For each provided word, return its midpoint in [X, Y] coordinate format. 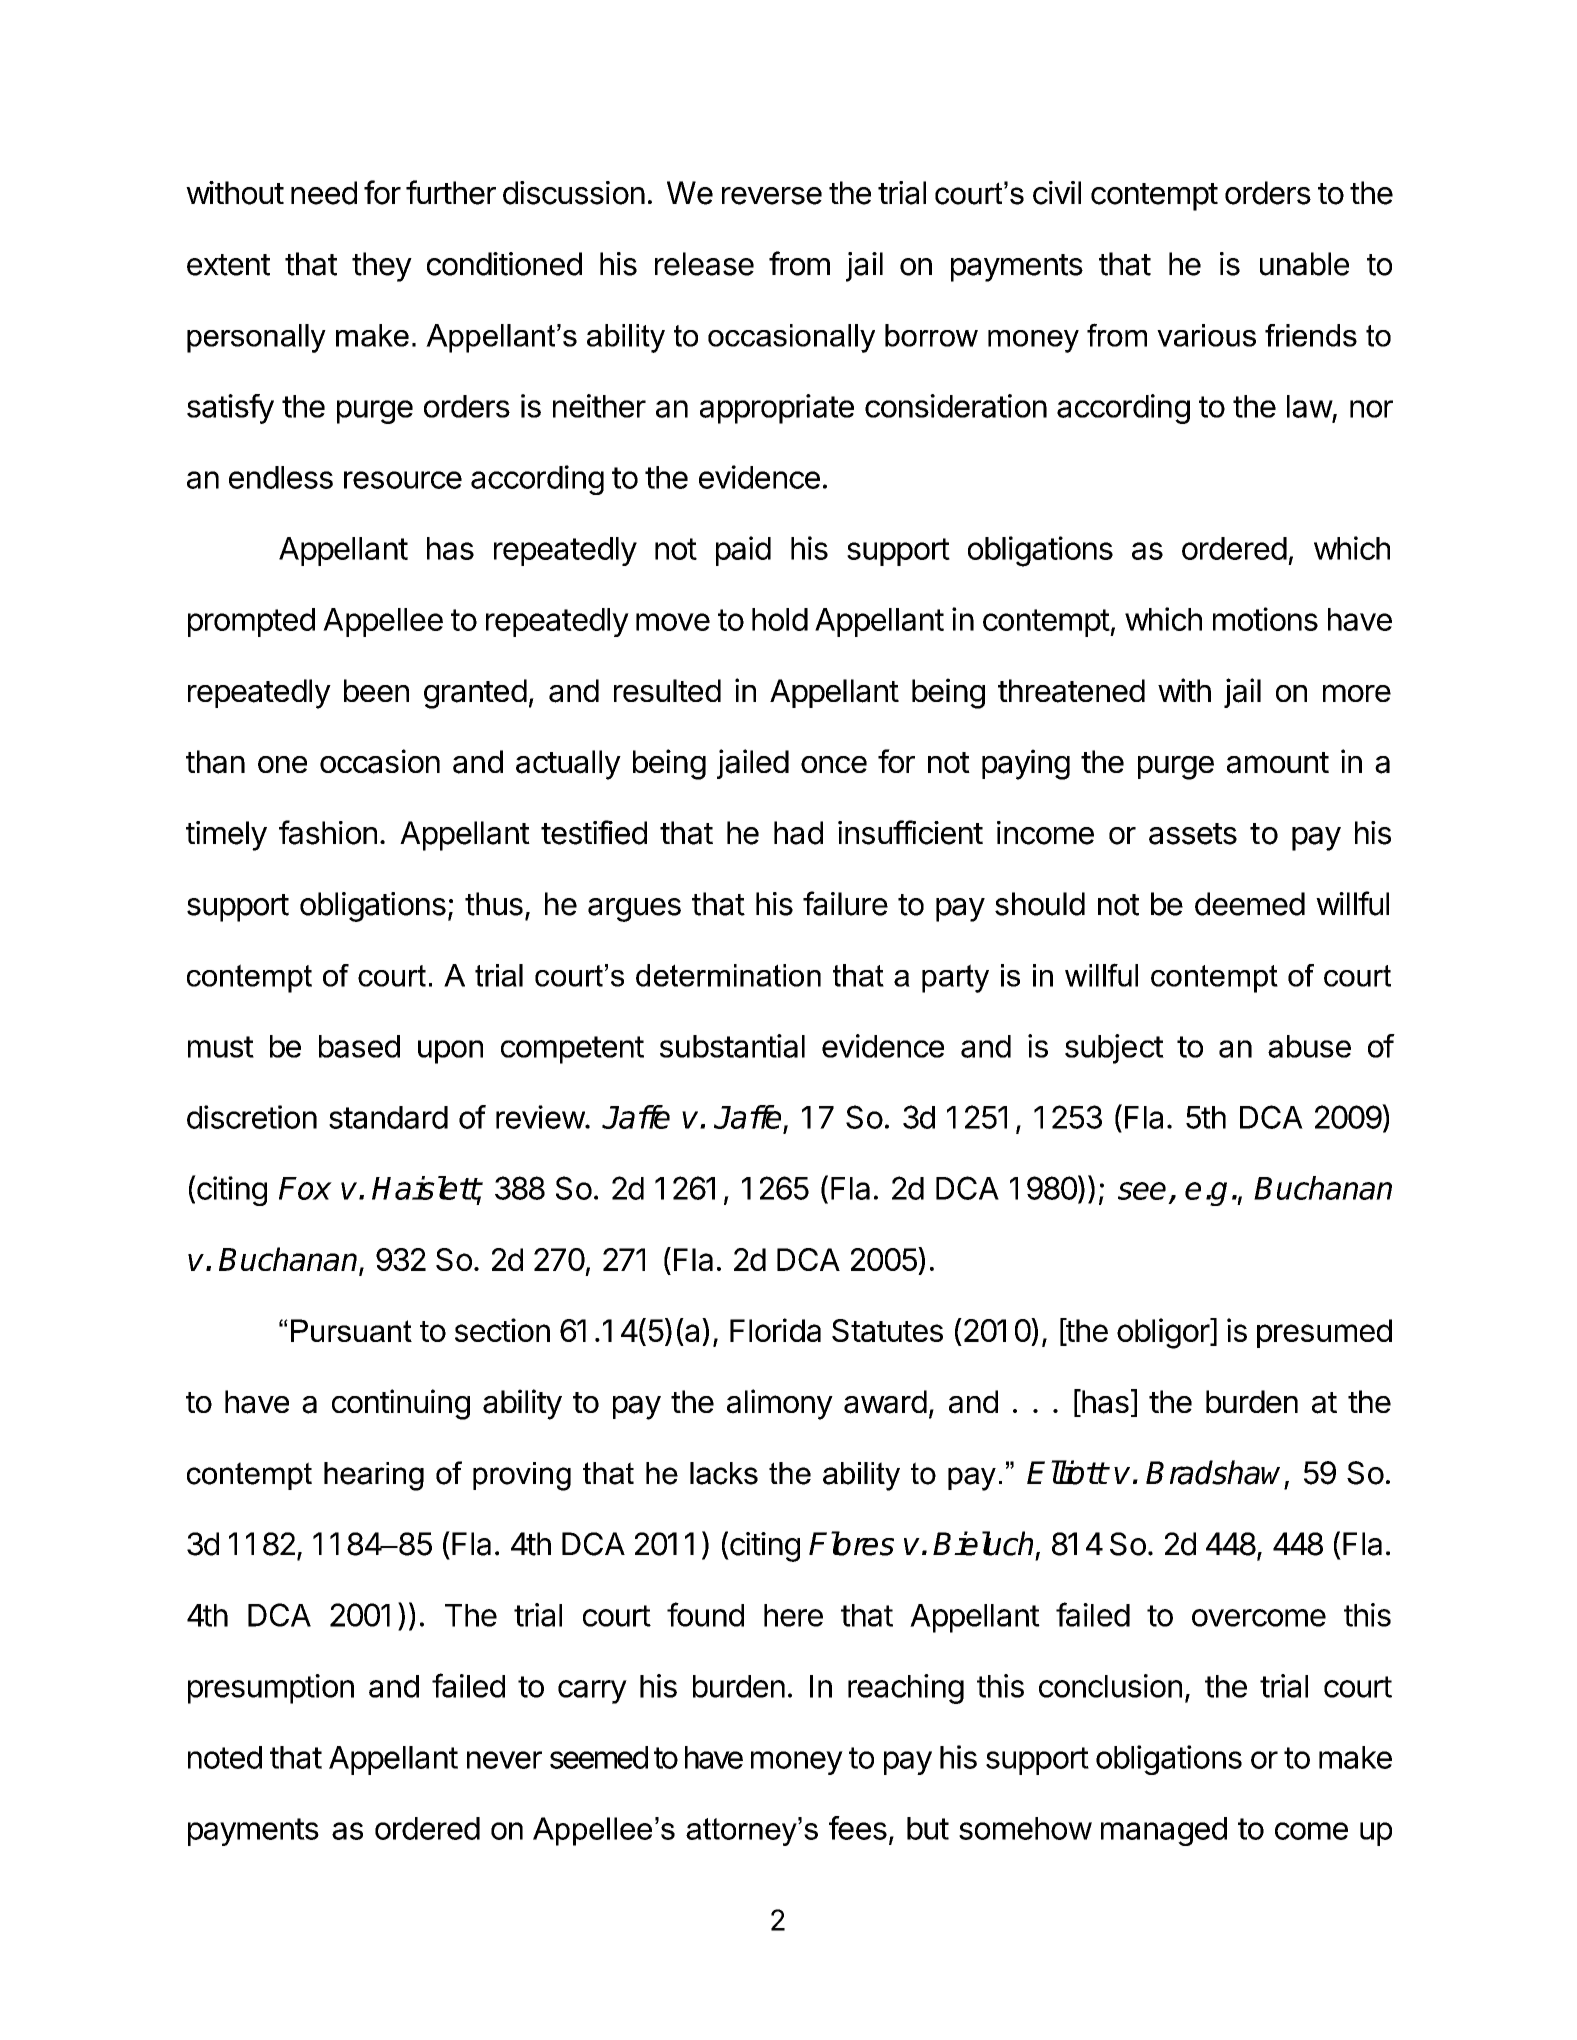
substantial [732, 1046]
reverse [772, 196]
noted [225, 1757]
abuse [1309, 1046]
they [382, 267]
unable [1304, 264]
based [359, 1046]
